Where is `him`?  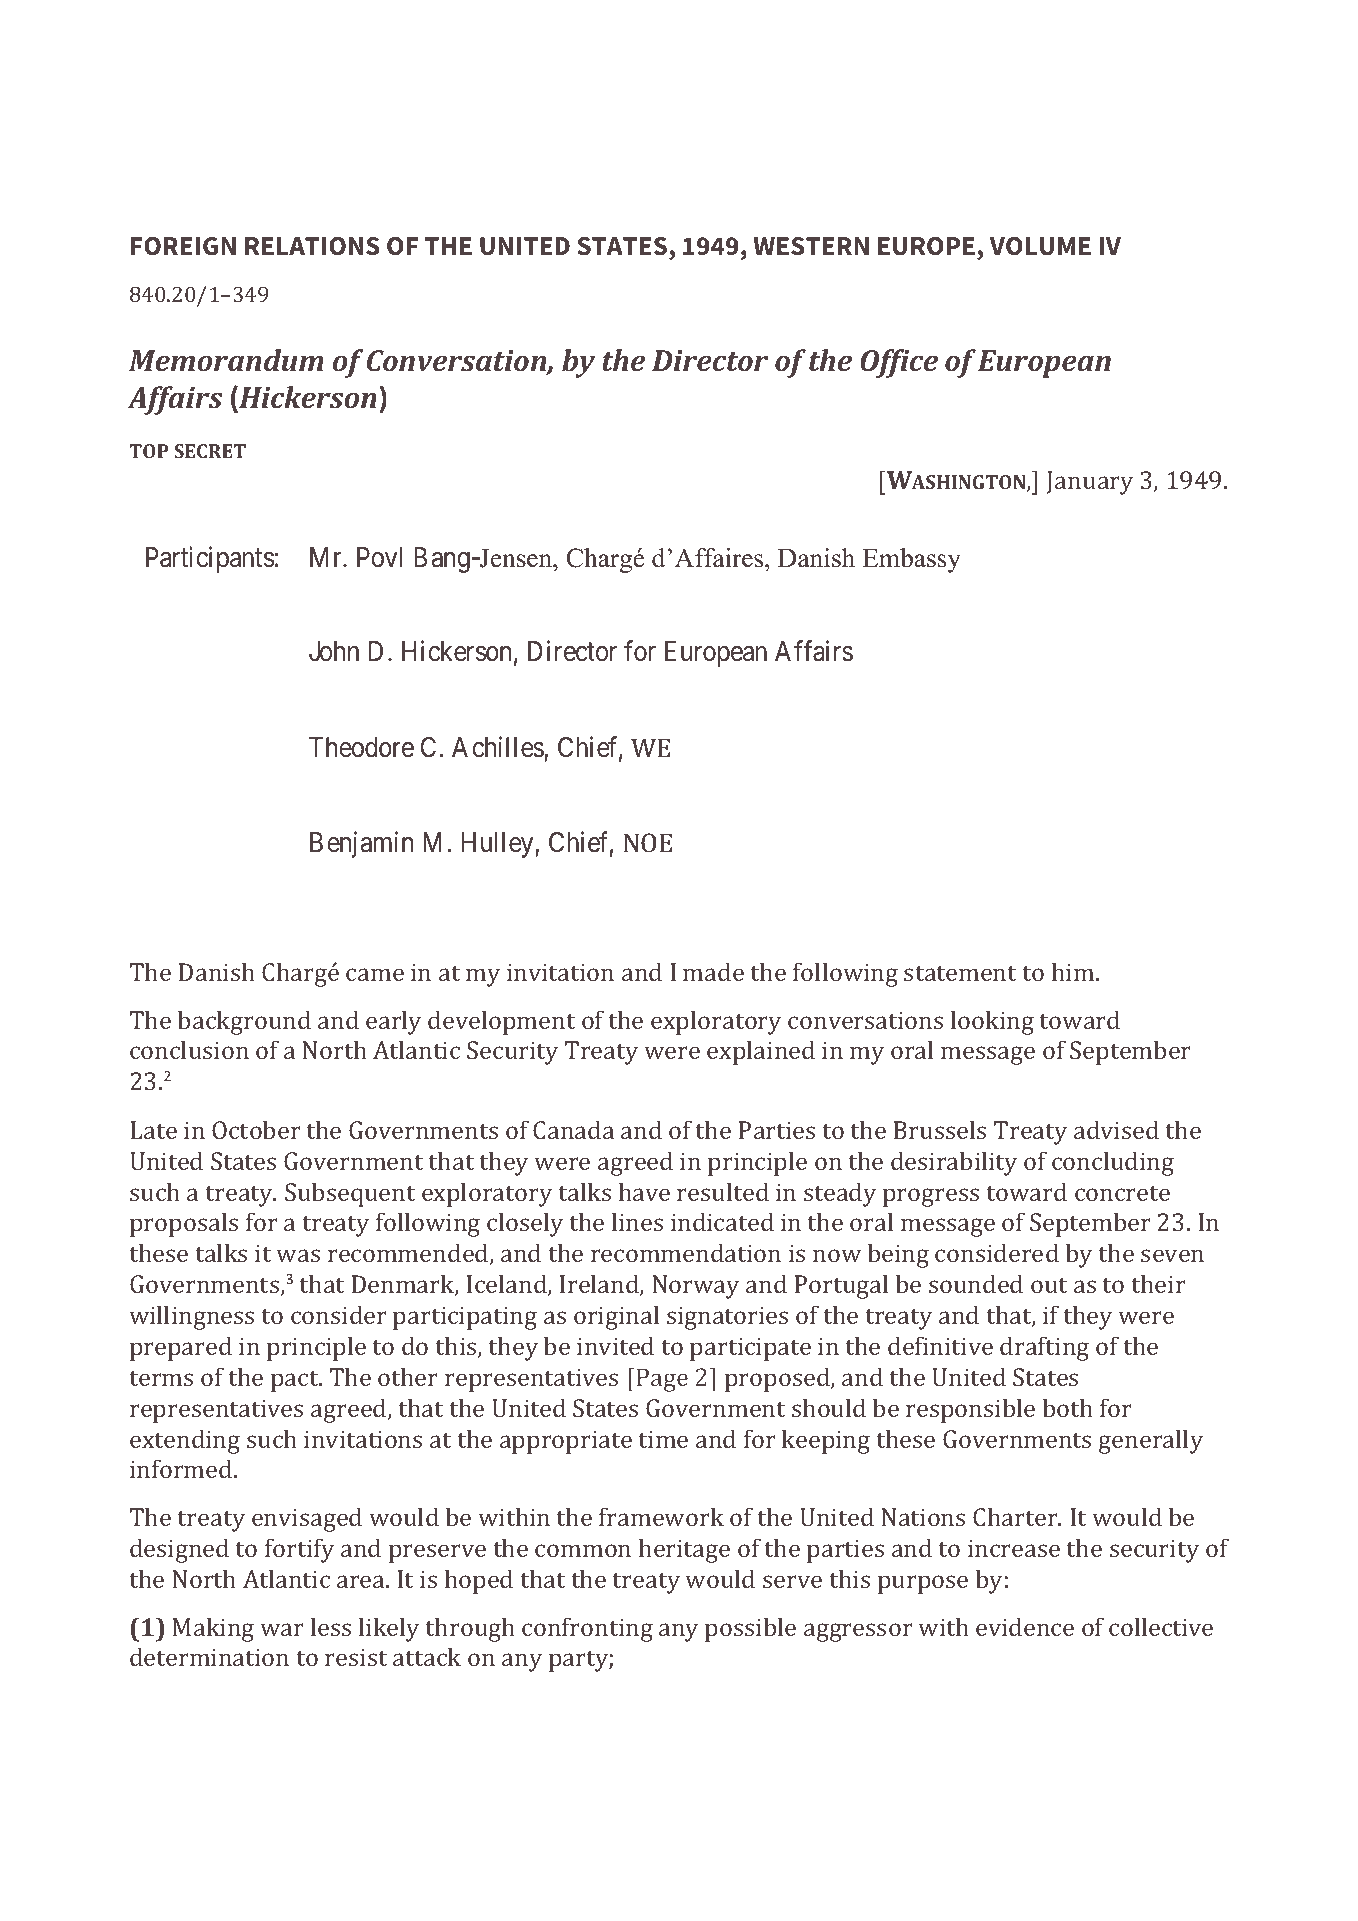 him is located at coordinates (1074, 971).
